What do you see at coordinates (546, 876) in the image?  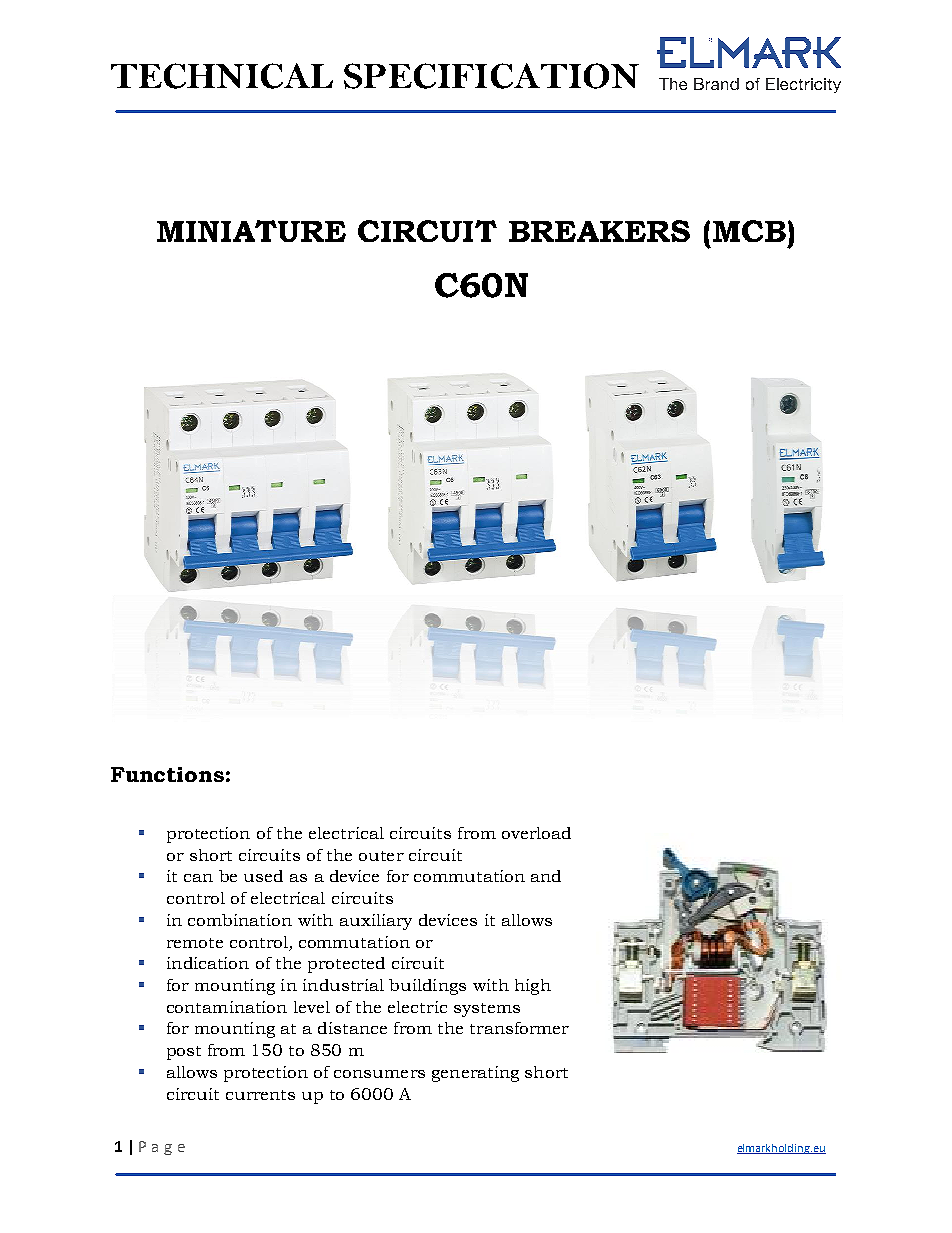 I see `and` at bounding box center [546, 876].
